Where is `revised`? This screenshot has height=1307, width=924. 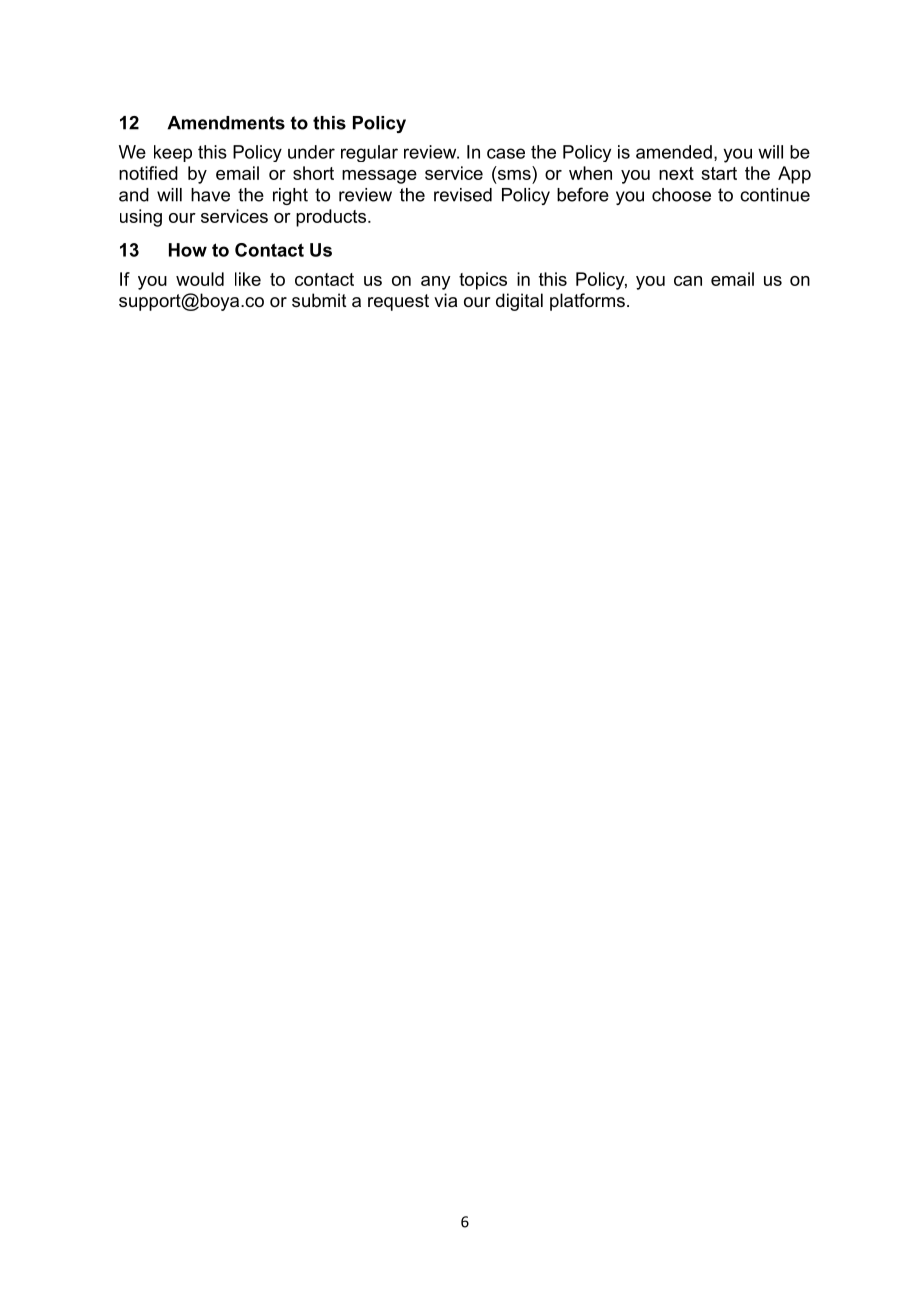
revised is located at coordinates (463, 195).
